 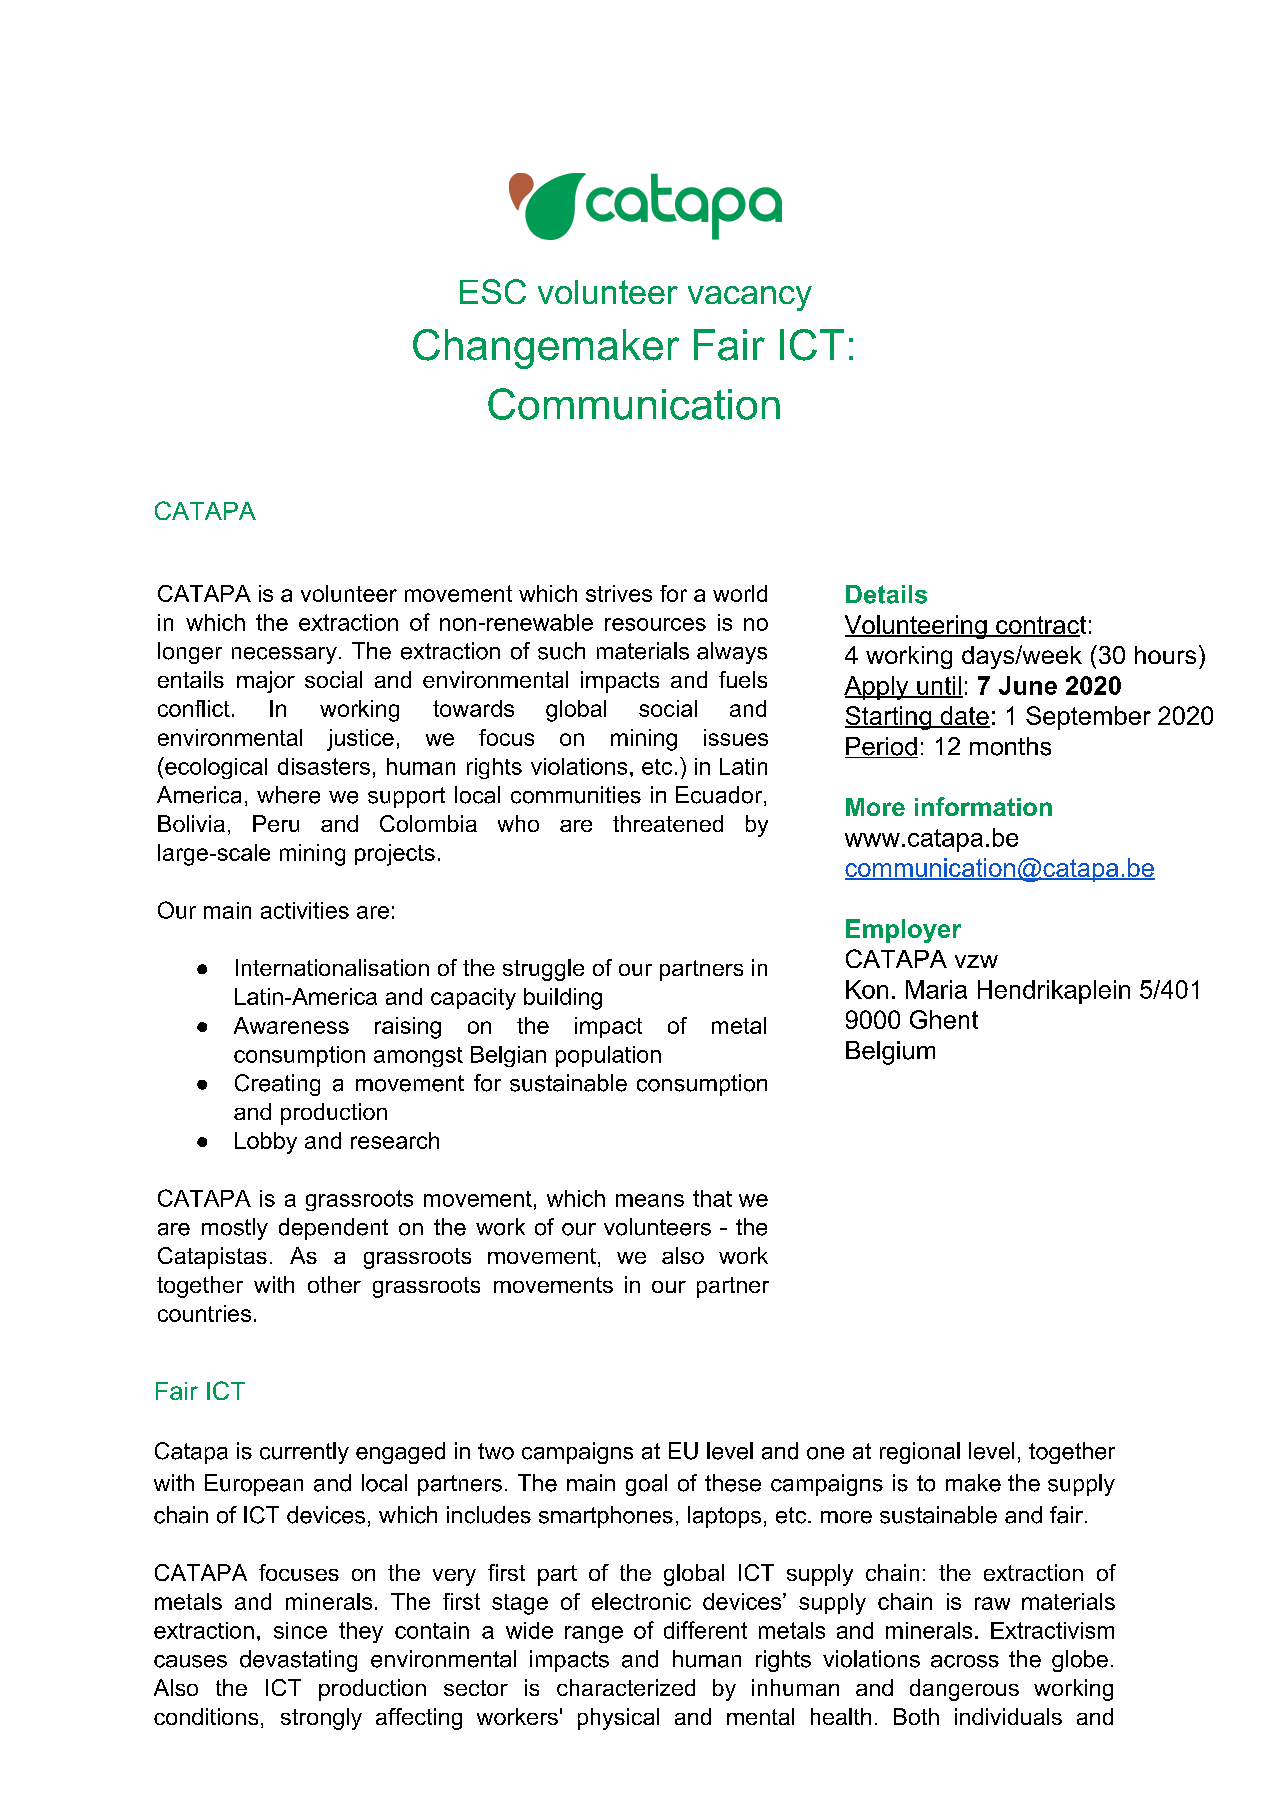 What do you see at coordinates (1080, 1661) in the page?
I see `globe` at bounding box center [1080, 1661].
